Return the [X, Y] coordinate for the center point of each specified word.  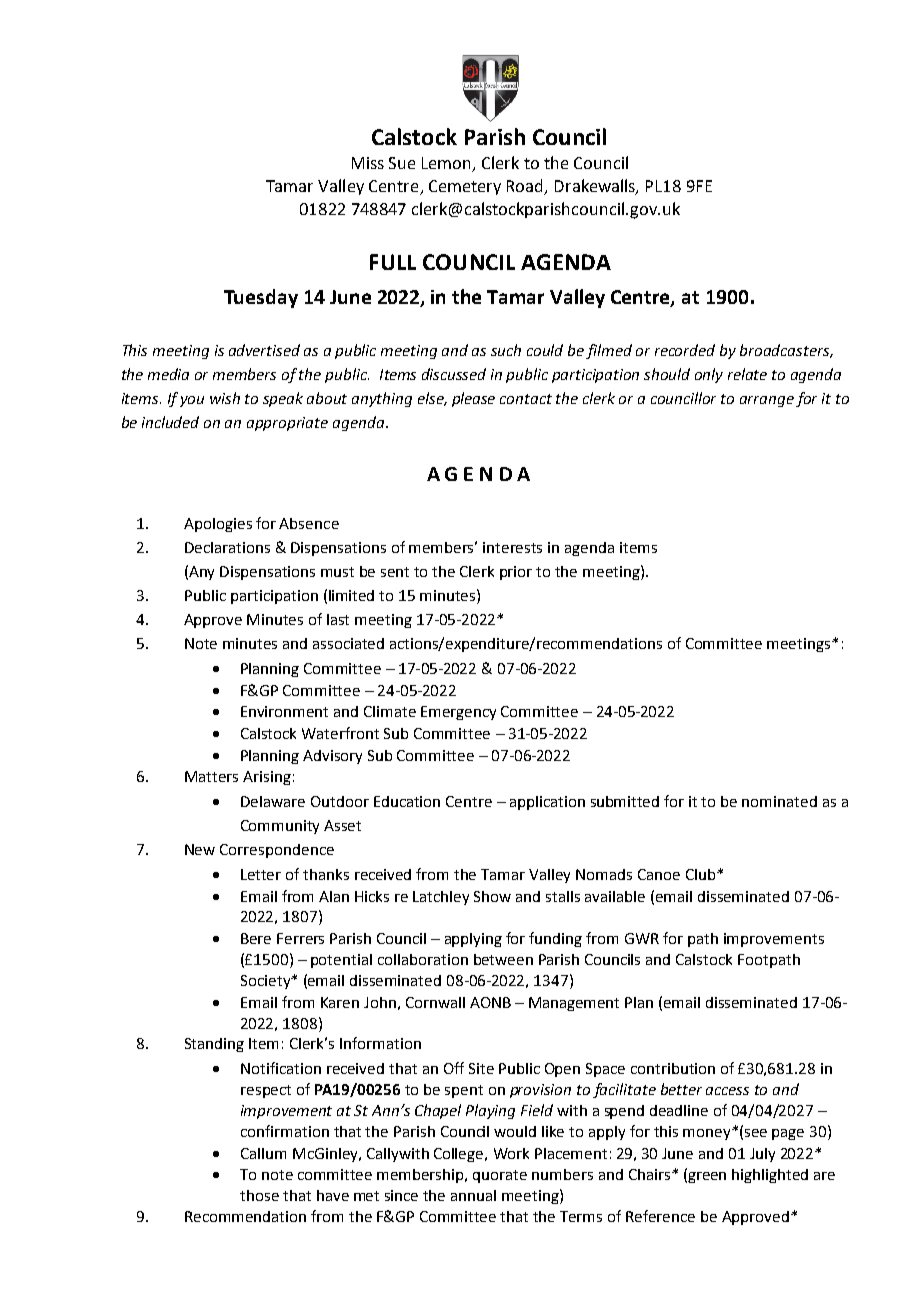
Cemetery [465, 187]
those [259, 1195]
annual [473, 1195]
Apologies [218, 525]
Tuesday [261, 298]
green [706, 1177]
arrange [767, 401]
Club [700, 874]
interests [512, 547]
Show [492, 896]
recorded [685, 350]
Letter [261, 874]
